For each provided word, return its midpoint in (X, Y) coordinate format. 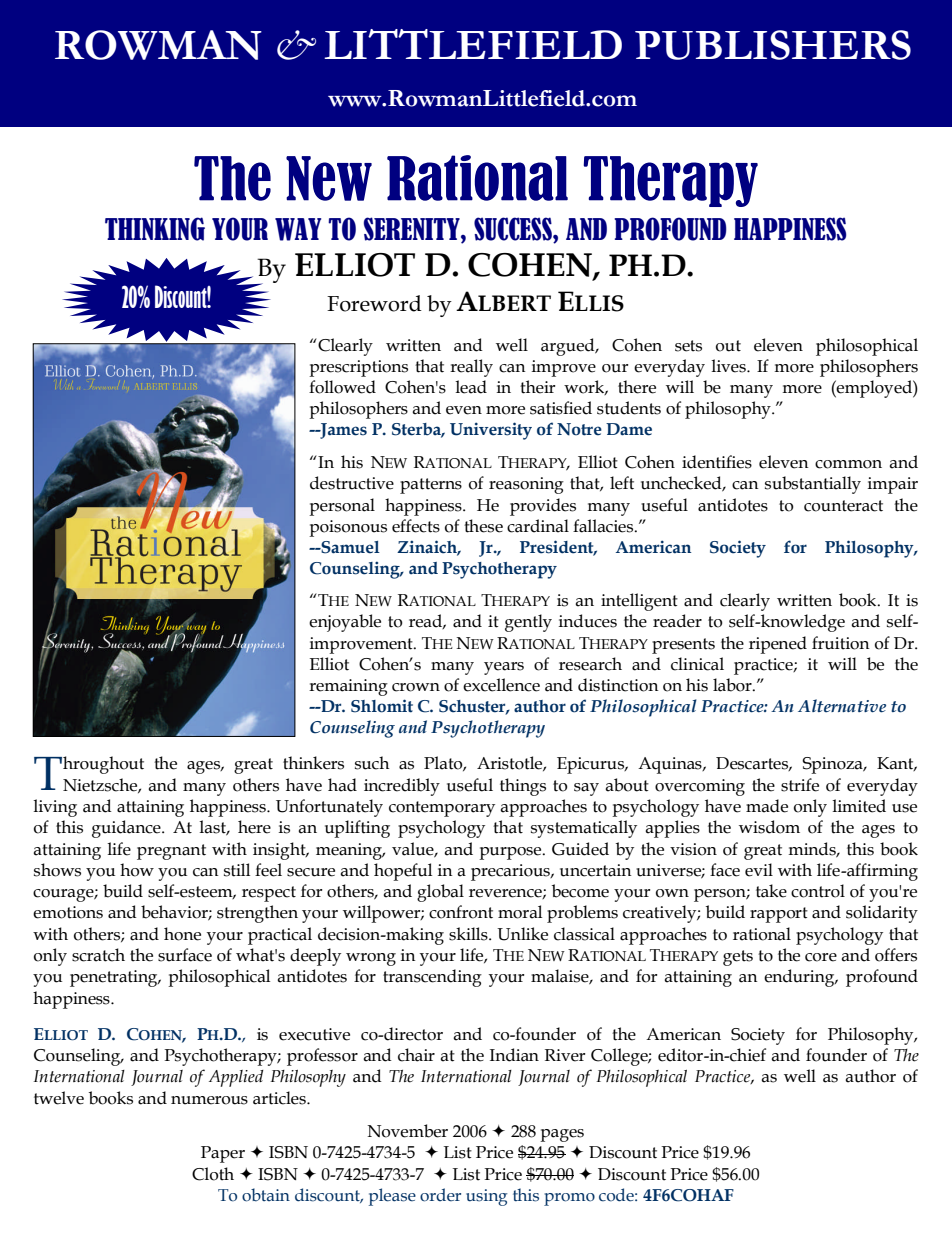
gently (528, 623)
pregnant (171, 852)
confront (461, 912)
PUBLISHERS (773, 45)
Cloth (213, 1174)
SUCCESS (514, 229)
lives (729, 366)
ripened (778, 645)
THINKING (155, 229)
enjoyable (345, 623)
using (487, 1197)
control (818, 891)
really (471, 368)
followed (342, 387)
